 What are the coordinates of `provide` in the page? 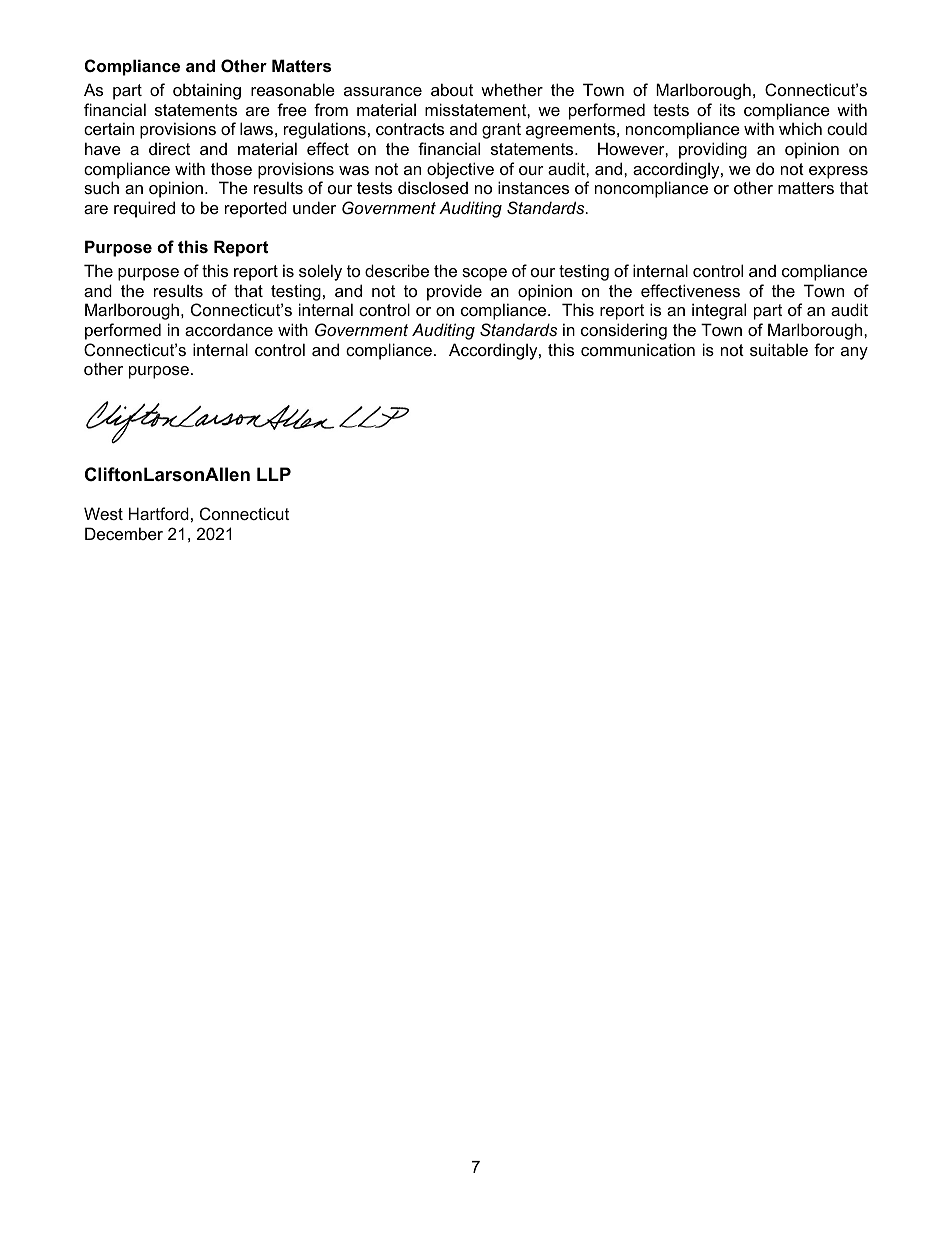 It's located at (454, 292).
